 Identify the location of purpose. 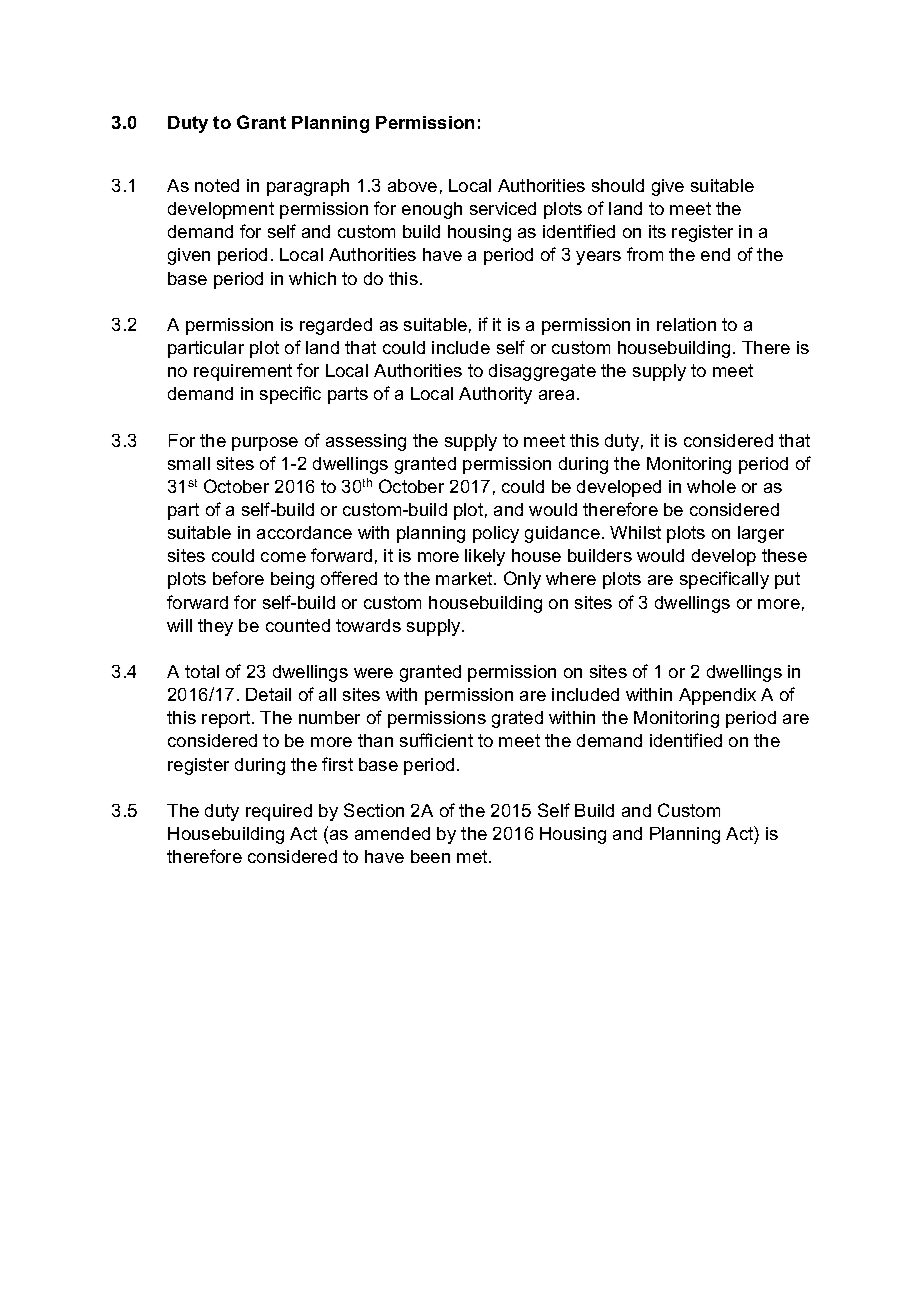
(265, 444).
